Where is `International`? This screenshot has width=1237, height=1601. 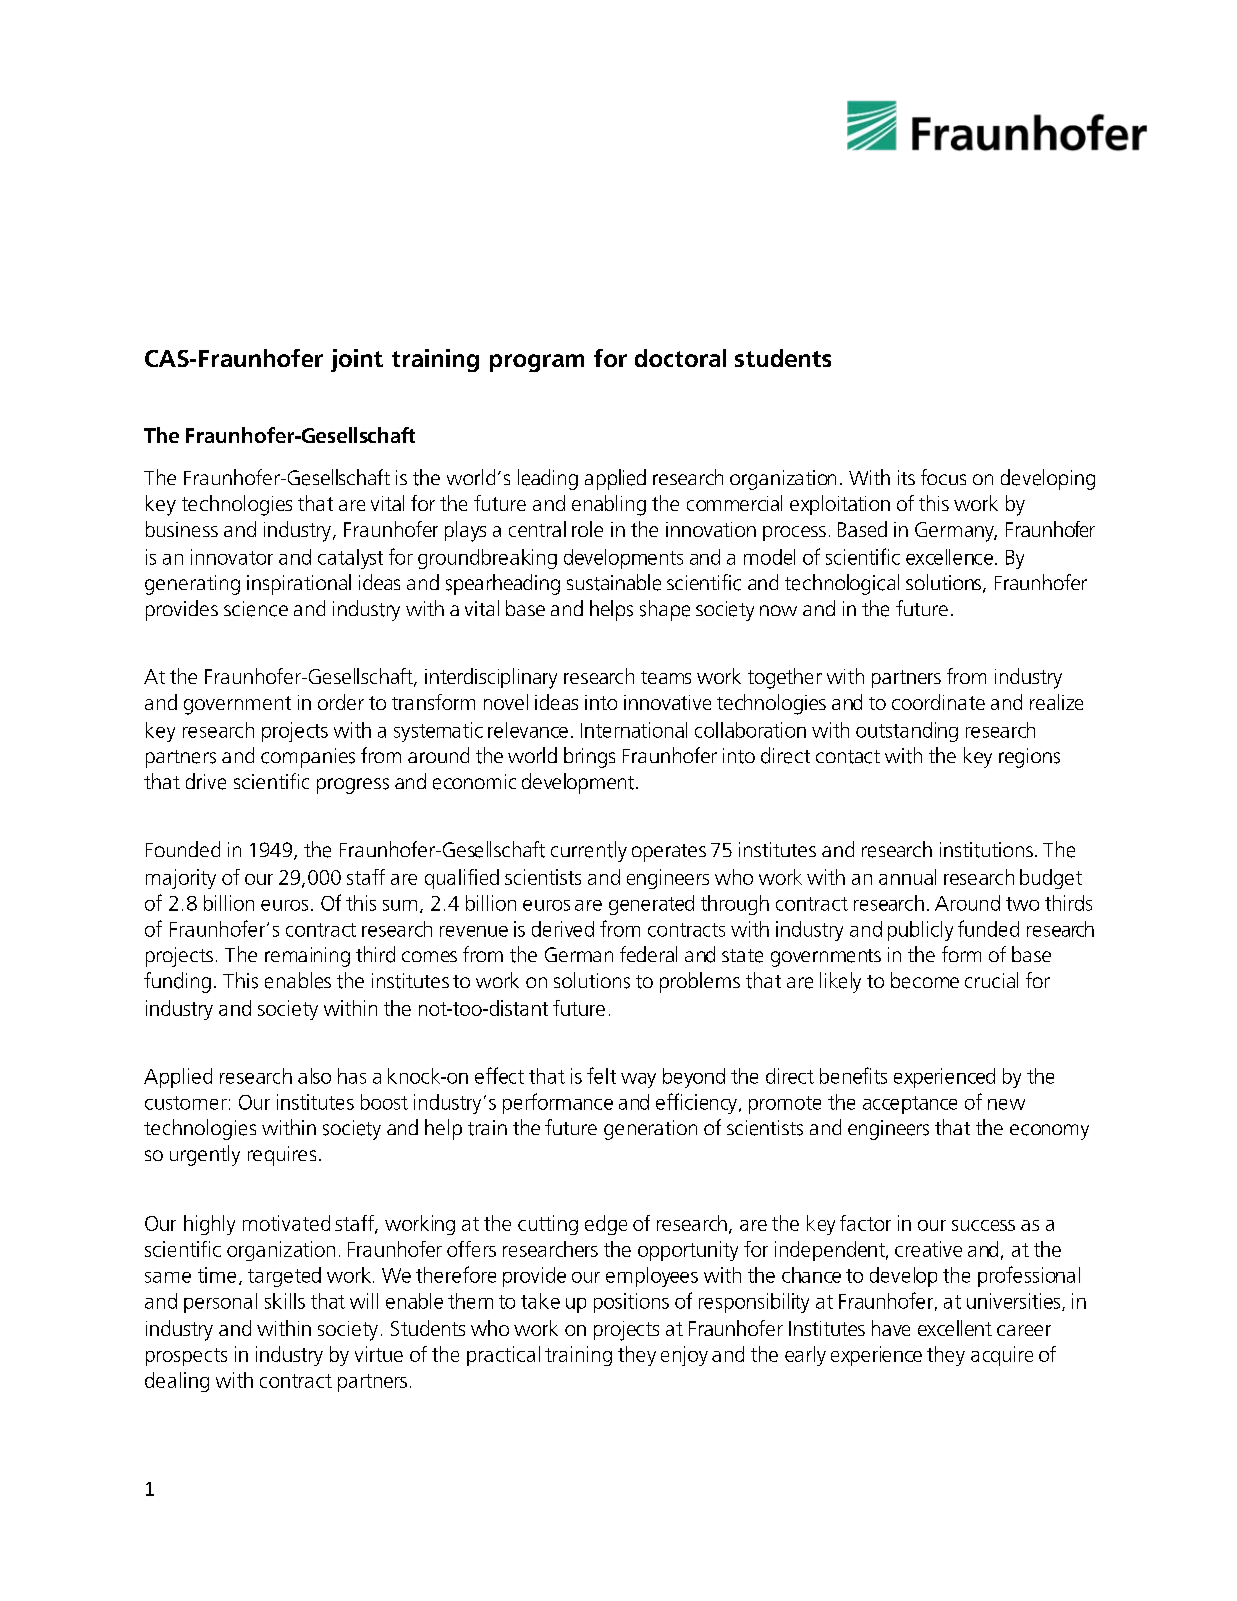
International is located at coordinates (634, 730).
